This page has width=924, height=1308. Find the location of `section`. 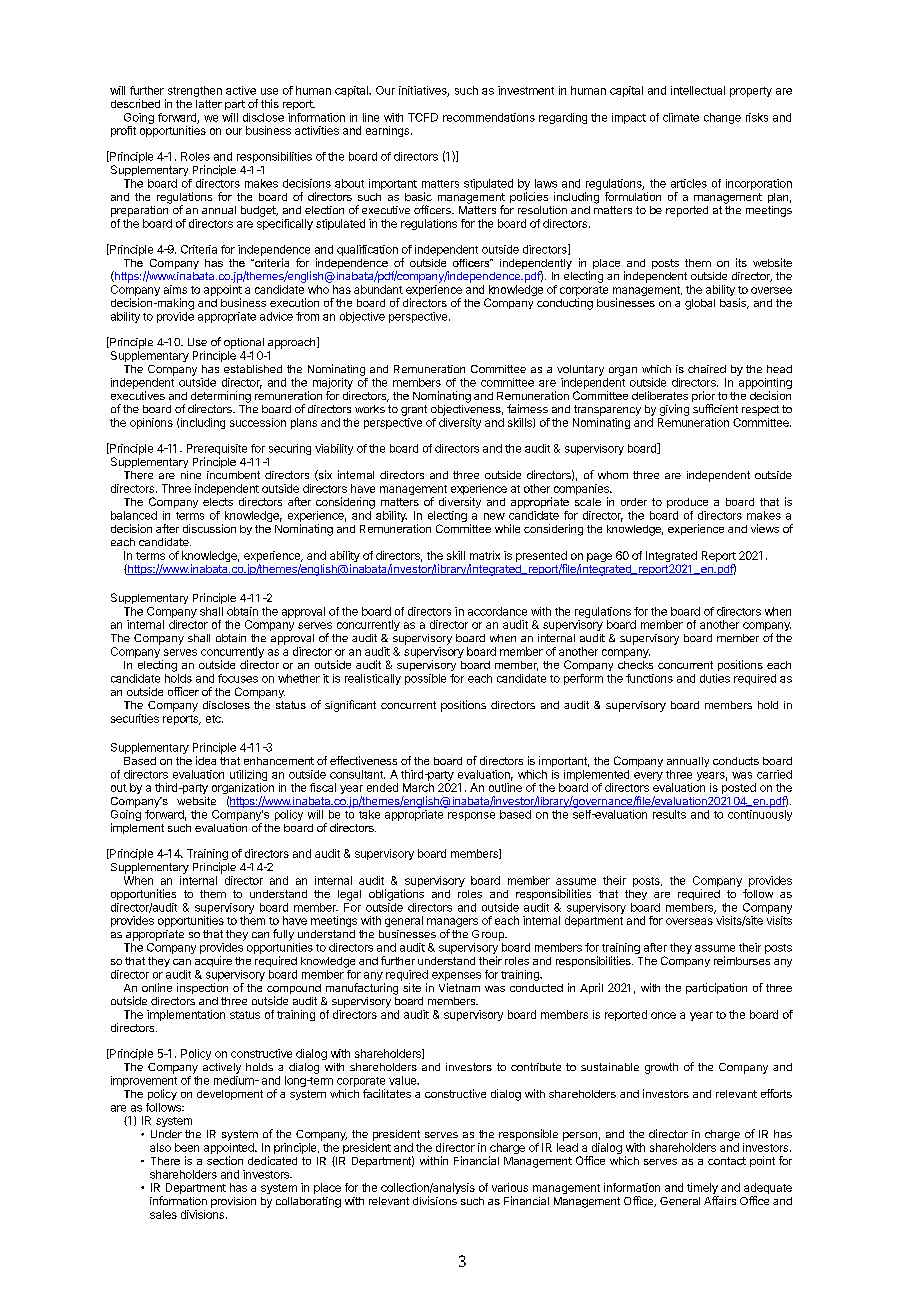

section is located at coordinates (225, 1160).
